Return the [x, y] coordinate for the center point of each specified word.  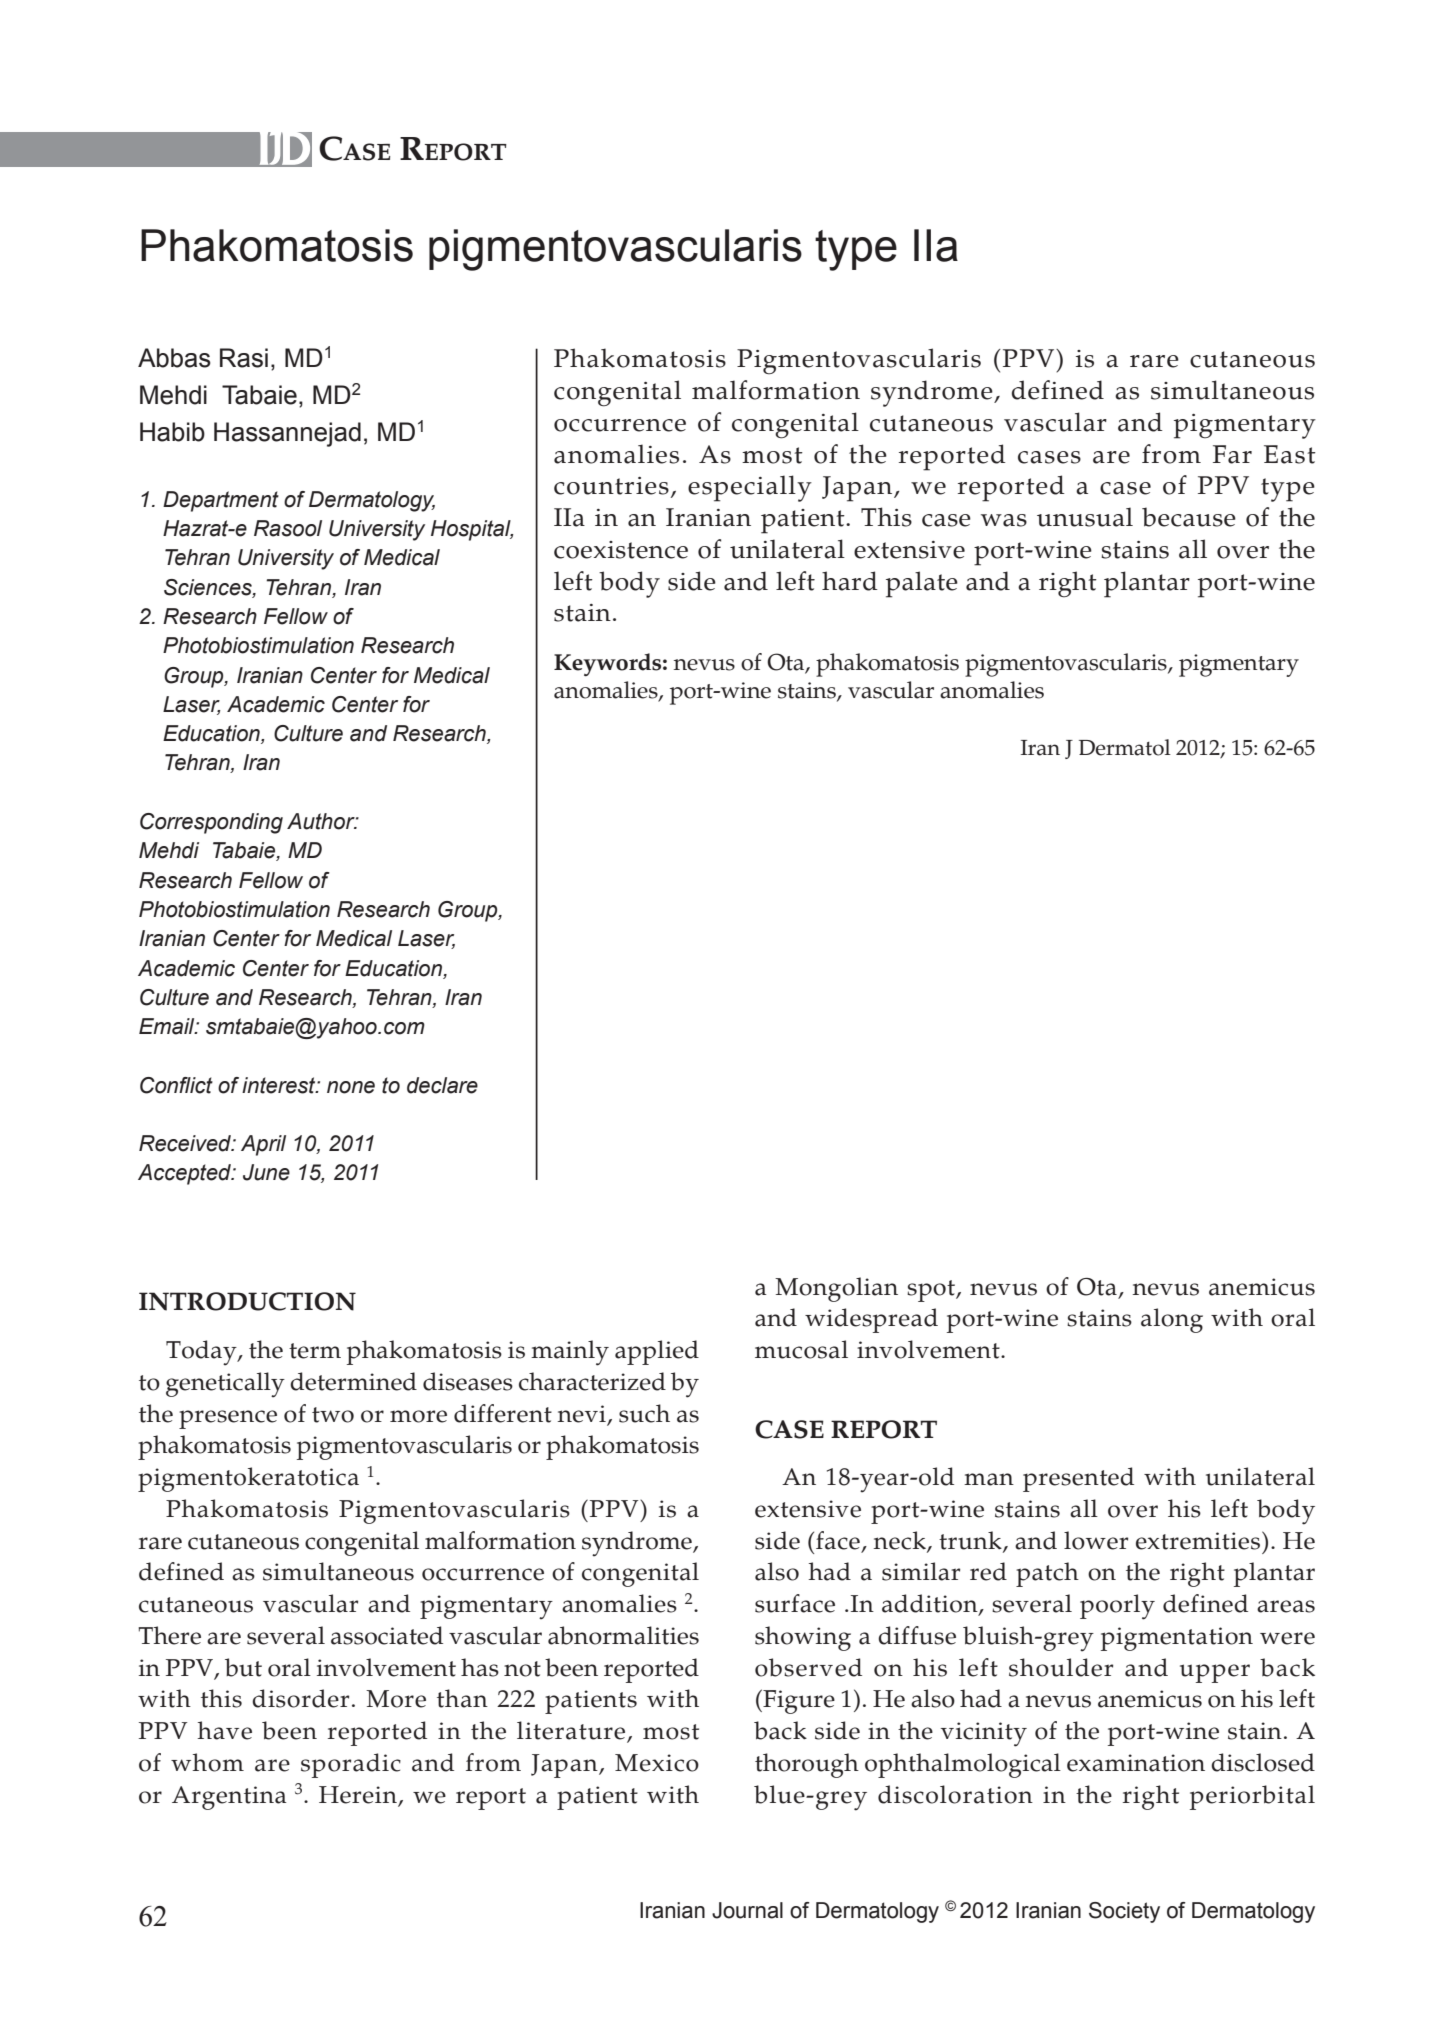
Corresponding [211, 823]
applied [657, 1352]
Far [1232, 454]
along [1172, 1320]
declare [442, 1085]
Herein [359, 1796]
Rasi [244, 358]
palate [922, 584]
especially [750, 488]
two [333, 1415]
